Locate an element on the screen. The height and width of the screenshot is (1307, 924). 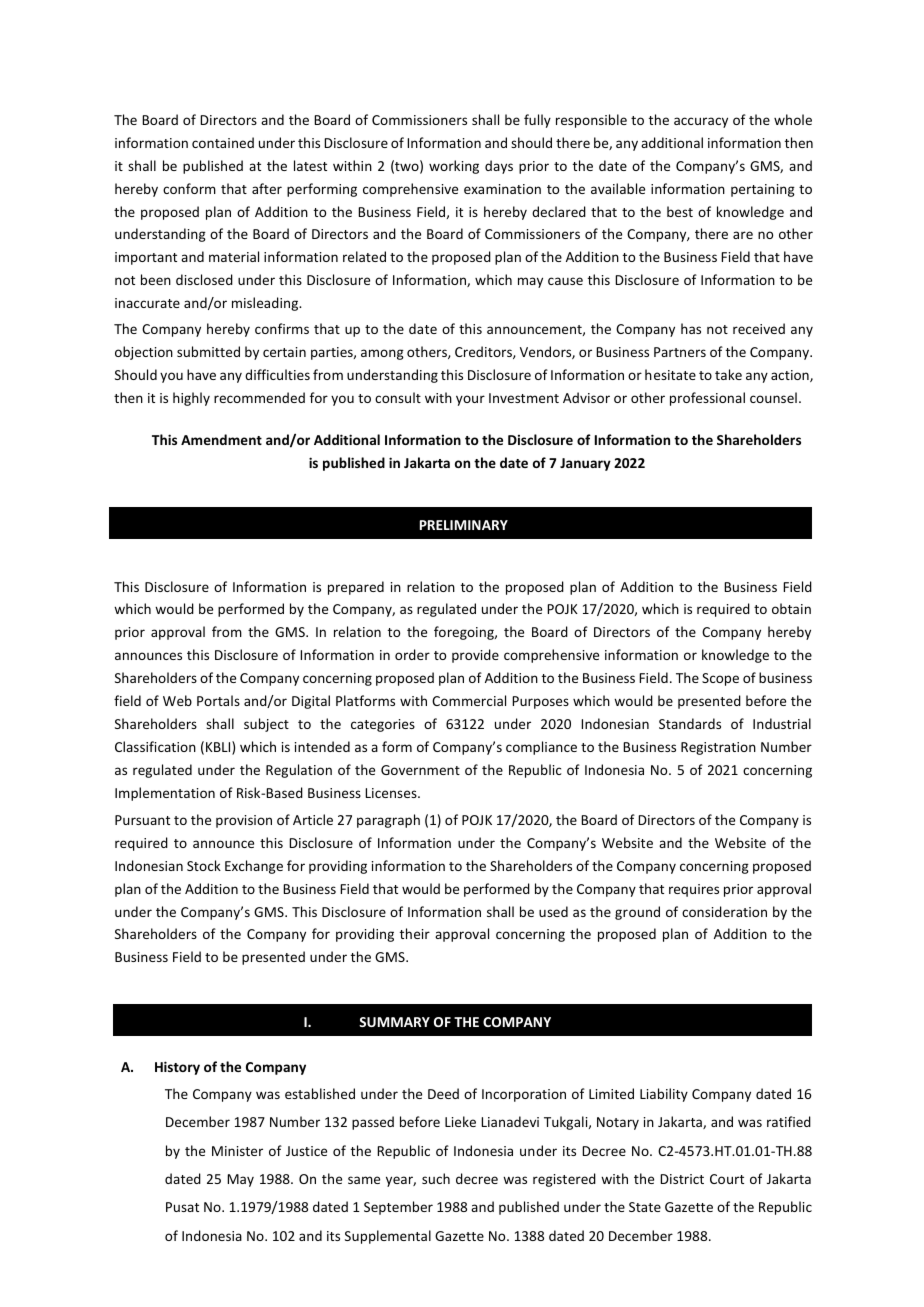
accuracy is located at coordinates (701, 122).
